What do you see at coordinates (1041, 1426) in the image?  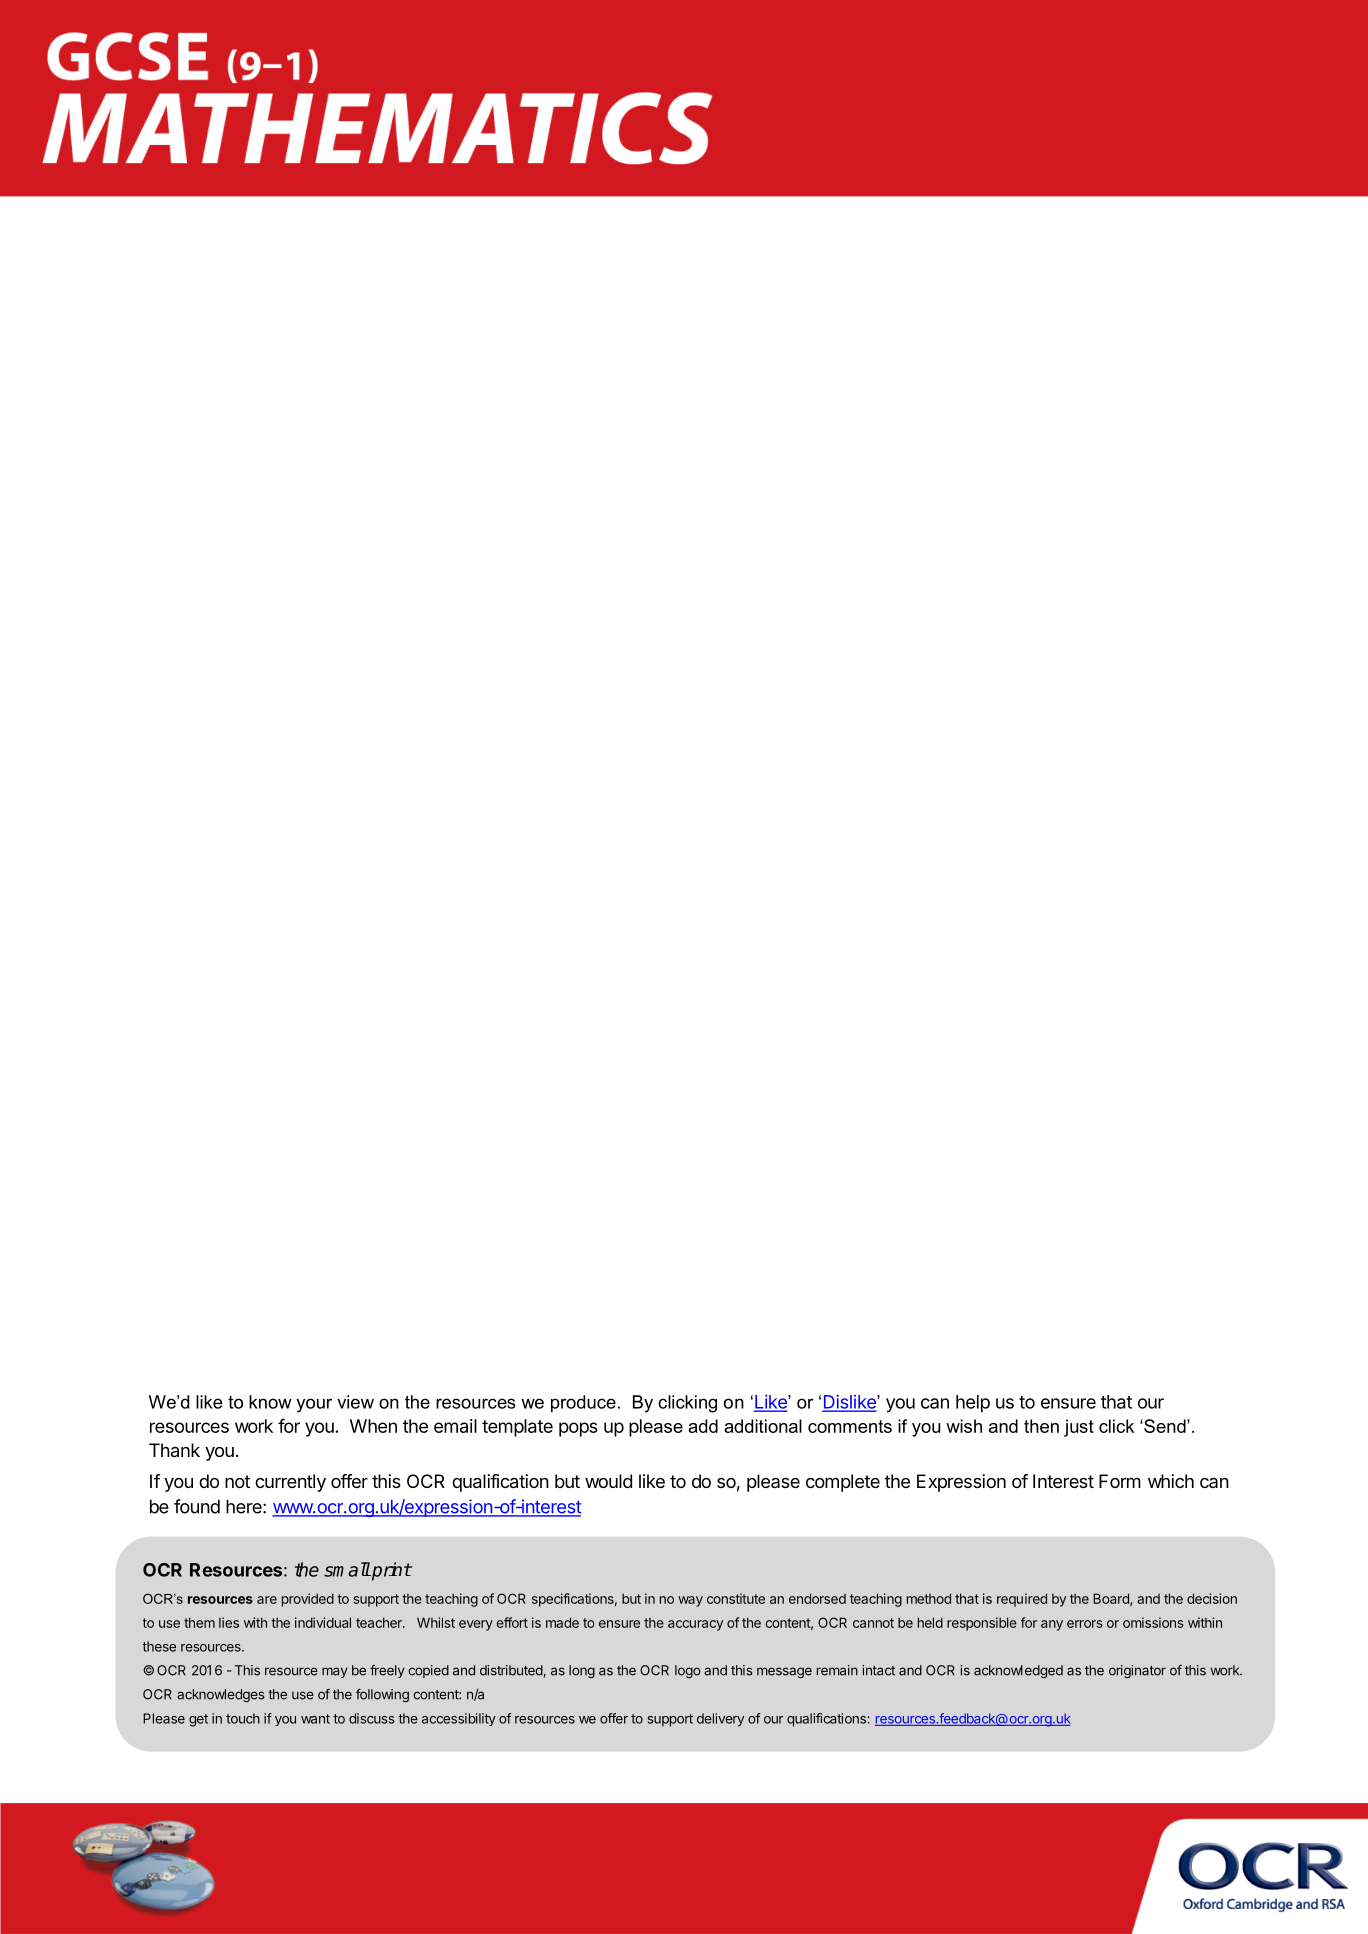 I see `then` at bounding box center [1041, 1426].
